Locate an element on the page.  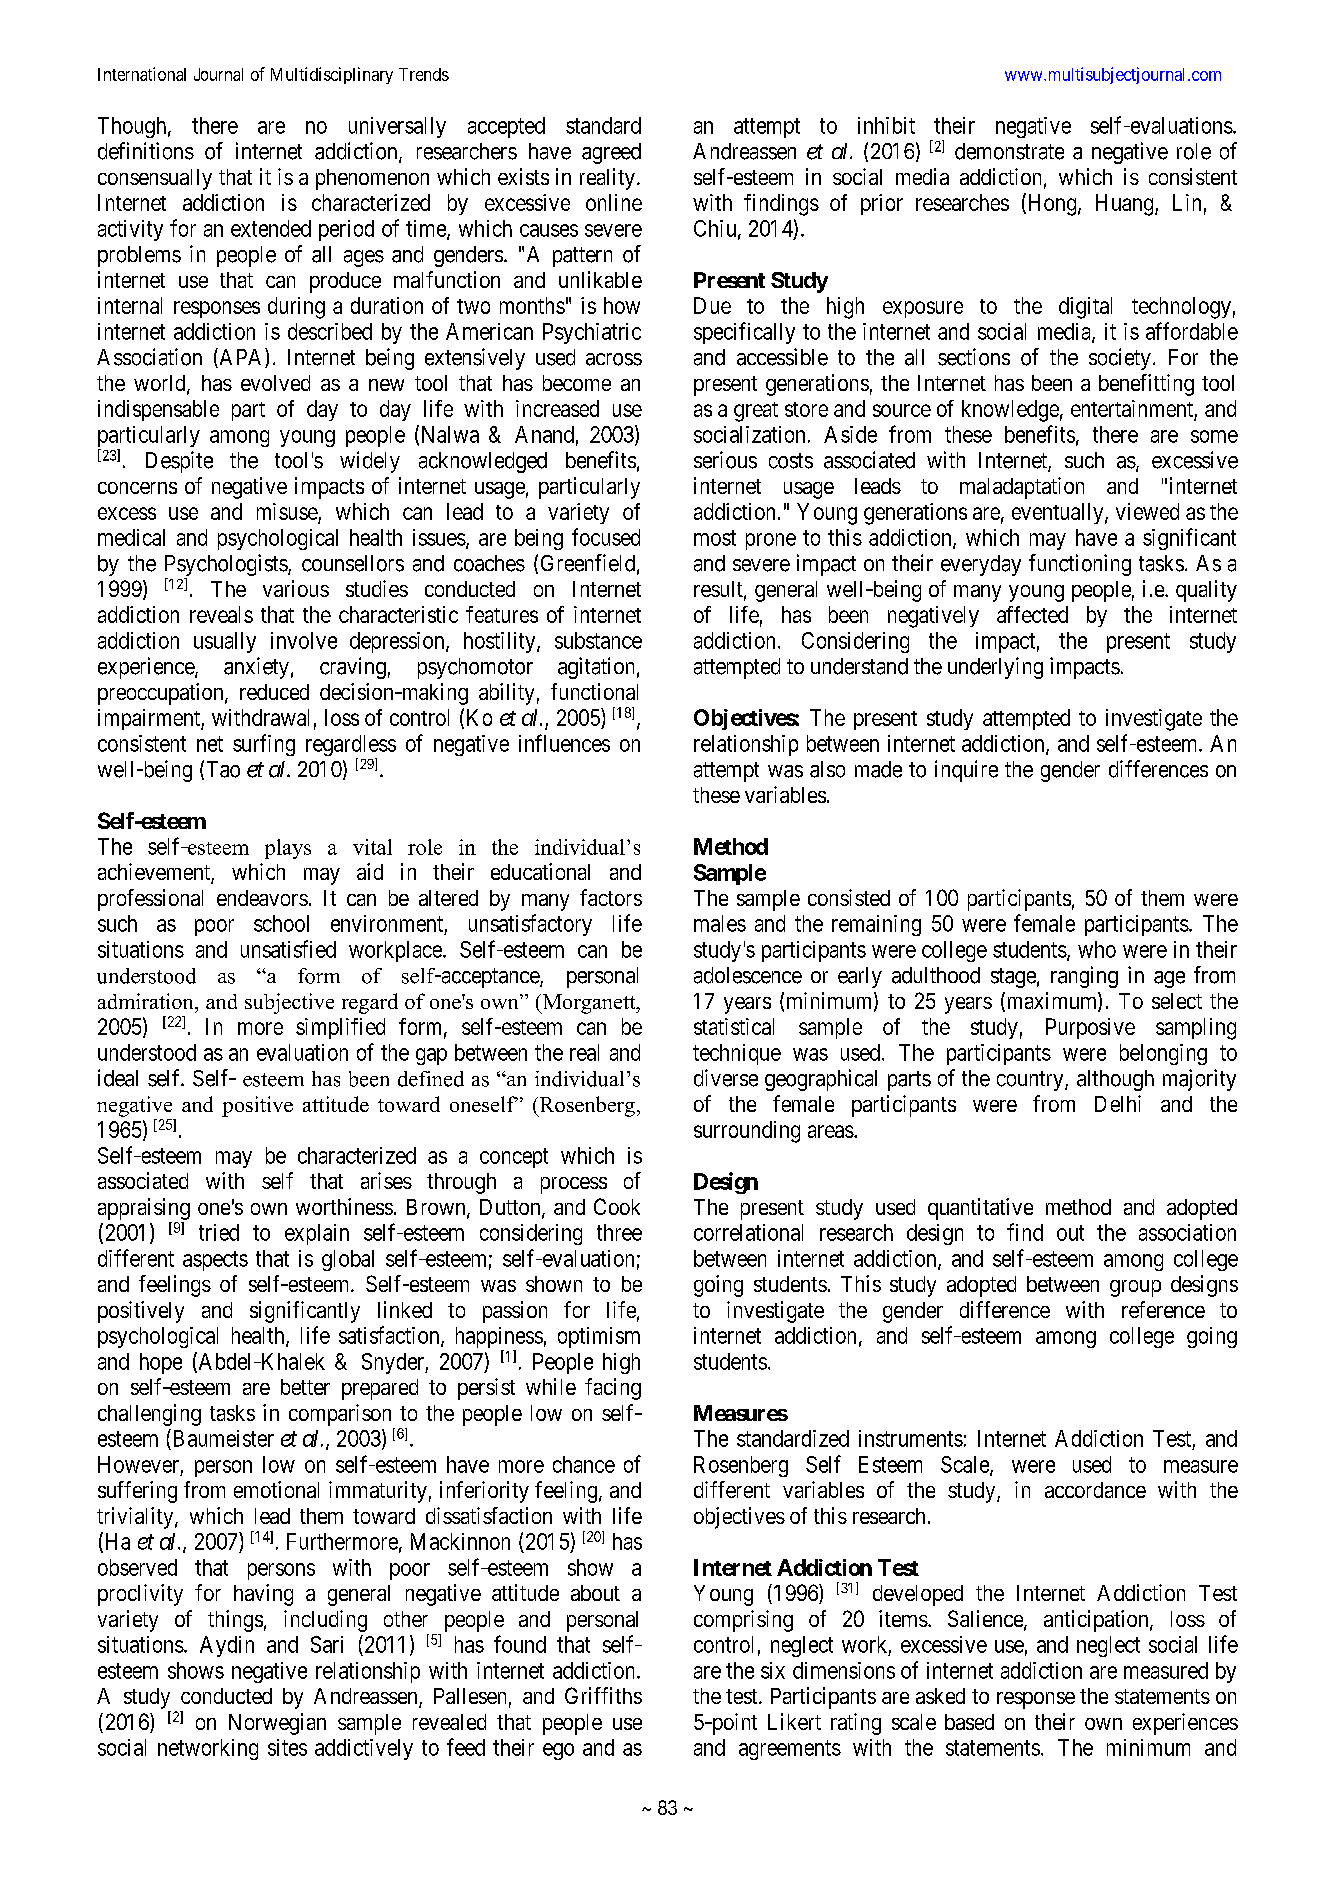
aspects is located at coordinates (215, 1261).
